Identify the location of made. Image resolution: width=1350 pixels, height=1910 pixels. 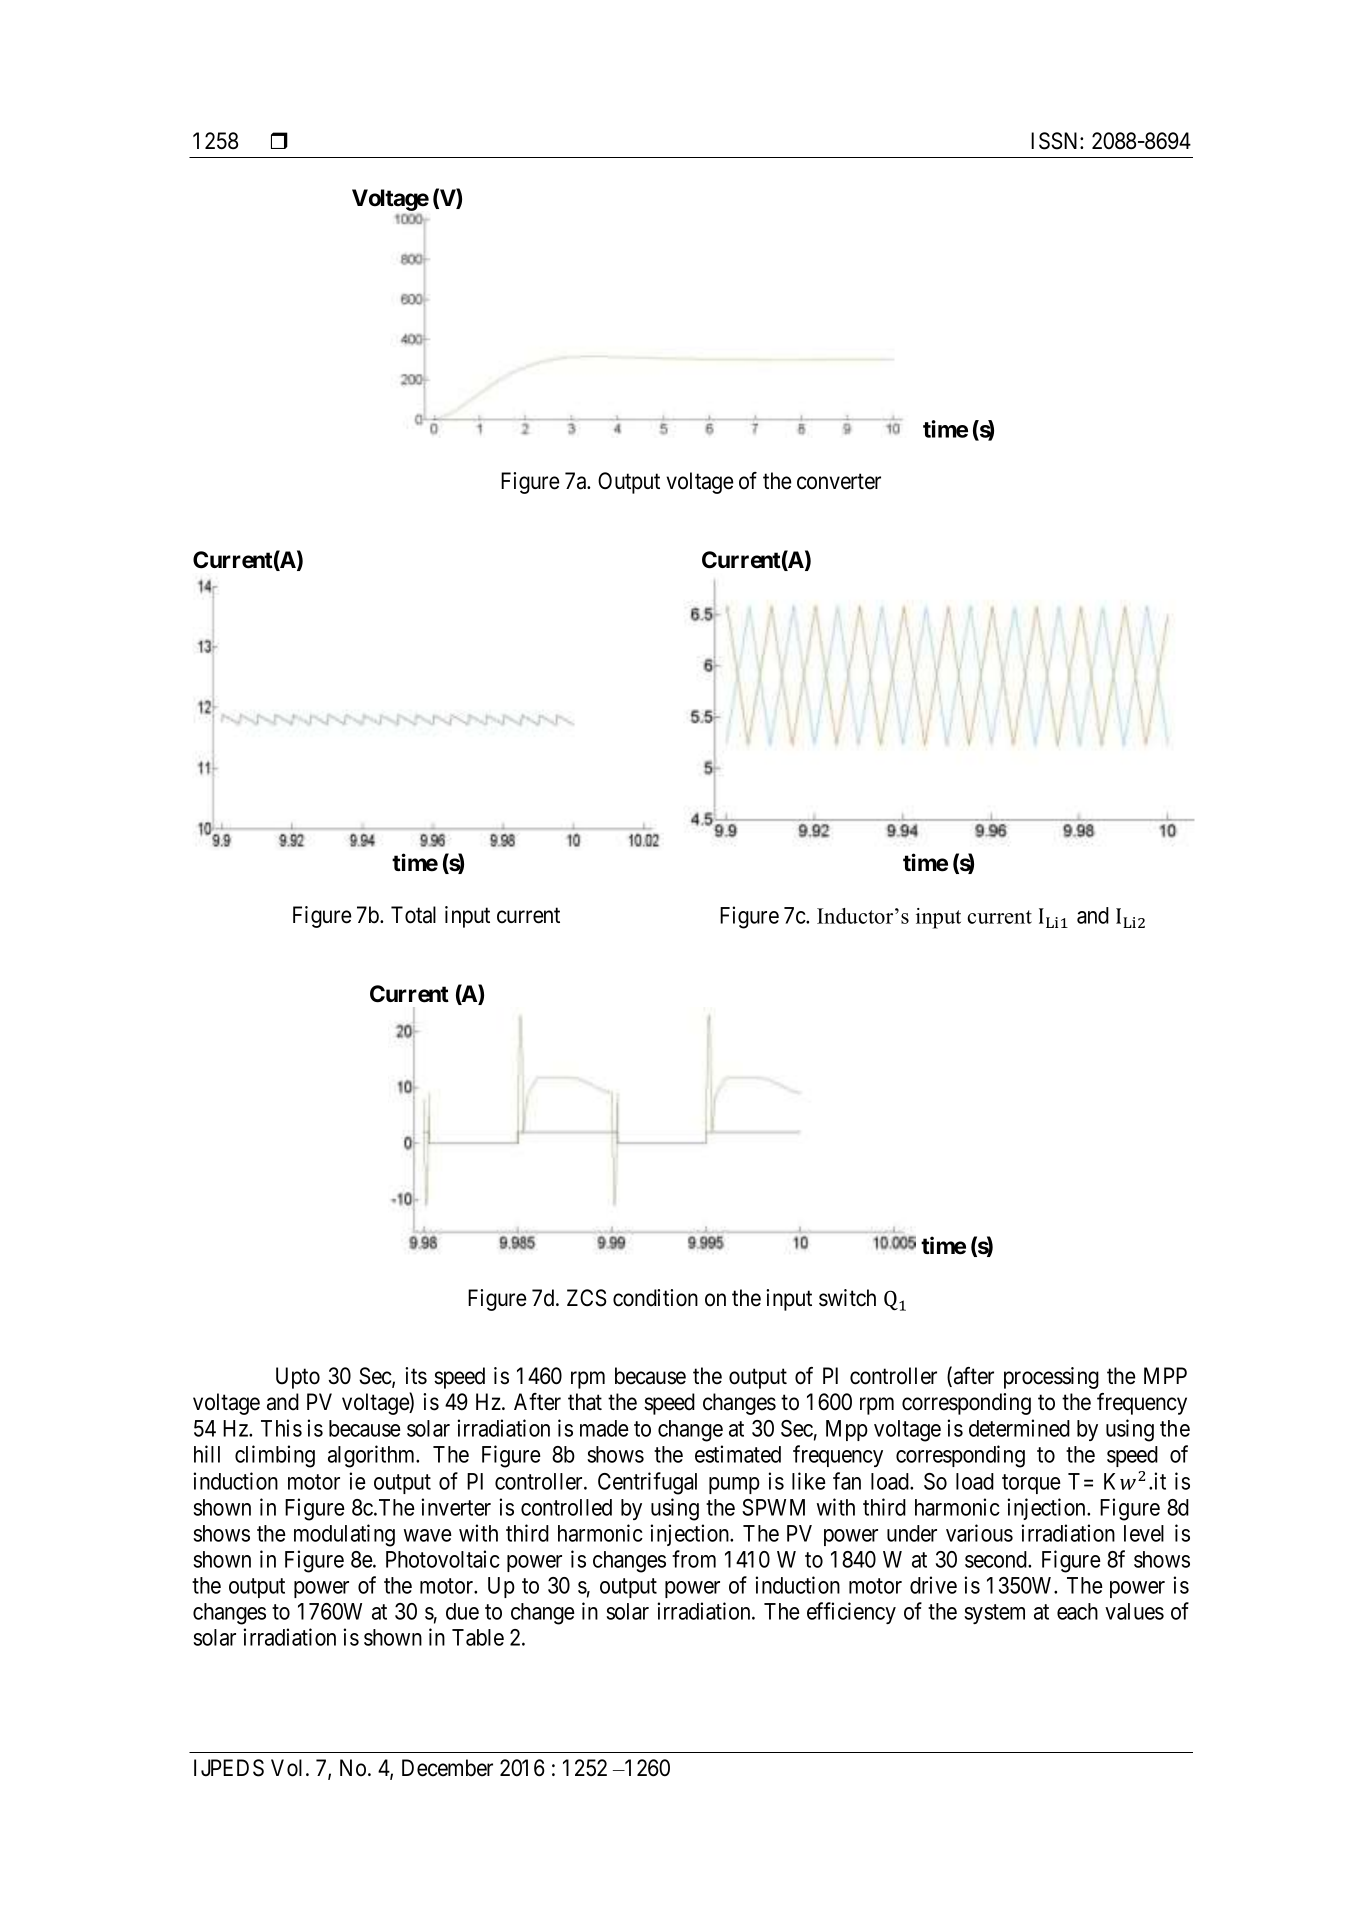
(604, 1428).
